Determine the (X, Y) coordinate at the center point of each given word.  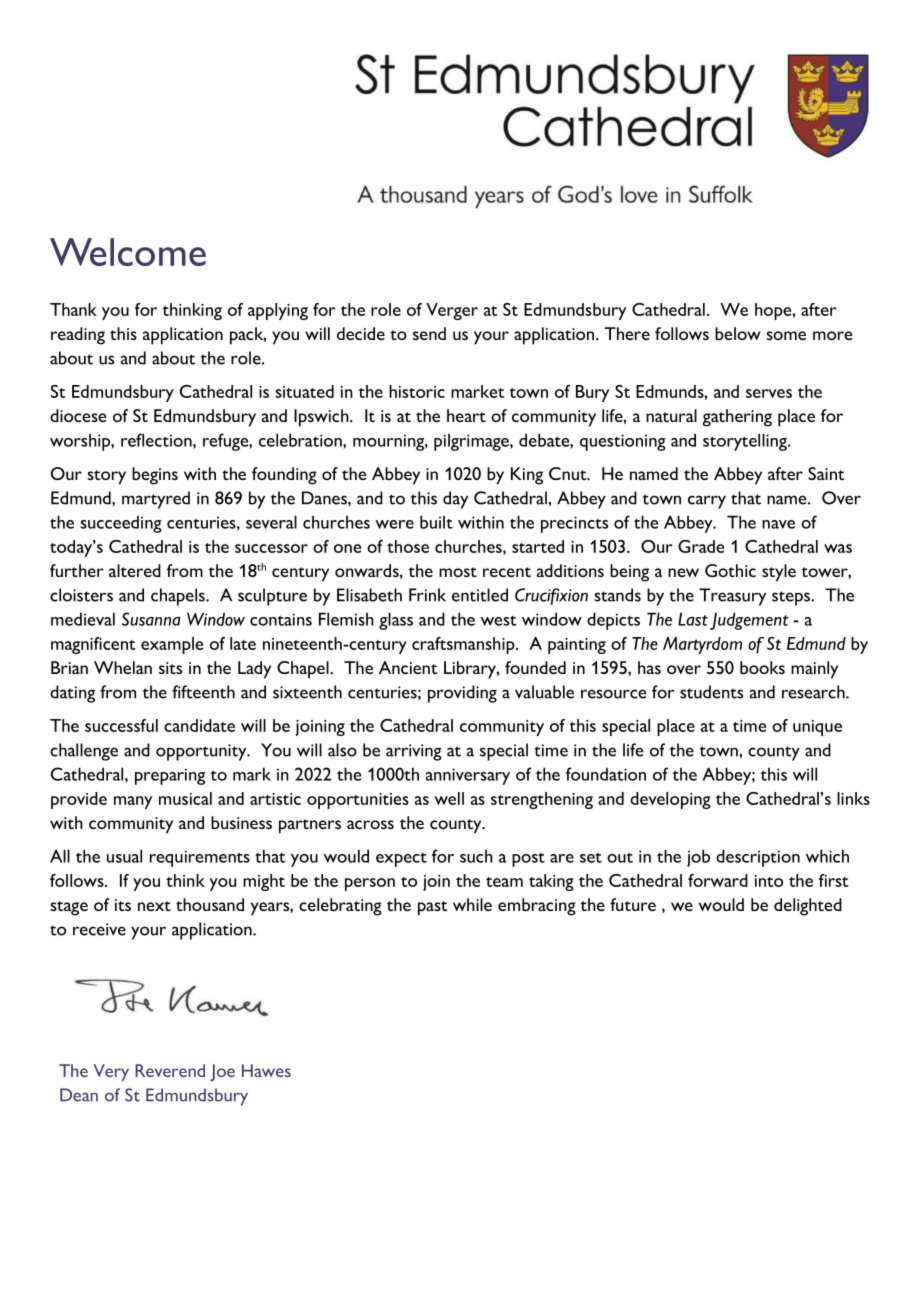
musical (185, 798)
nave (778, 524)
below (738, 333)
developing (670, 800)
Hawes (266, 1070)
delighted (808, 907)
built (436, 522)
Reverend (170, 1070)
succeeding (121, 524)
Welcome (128, 252)
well (449, 798)
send (429, 333)
